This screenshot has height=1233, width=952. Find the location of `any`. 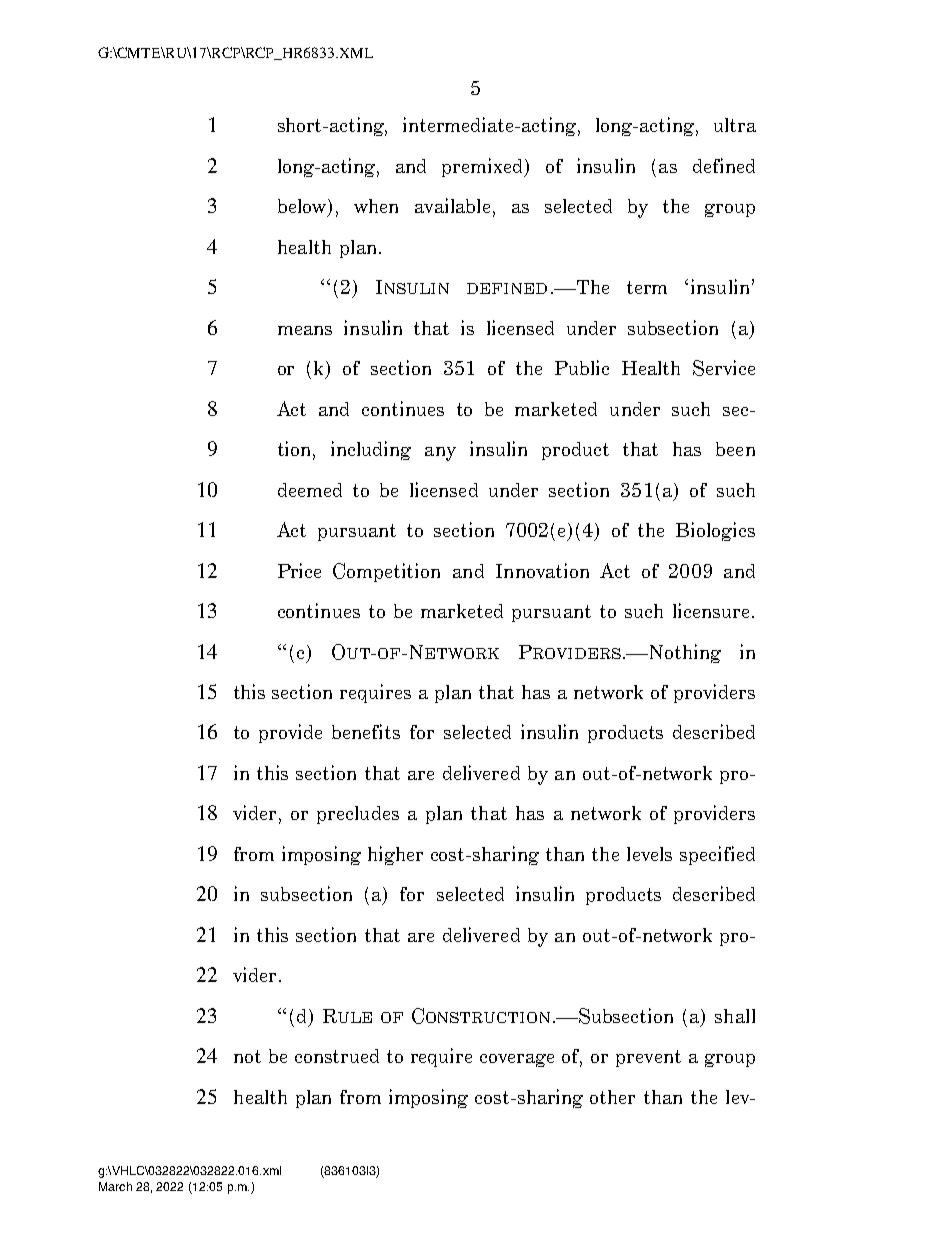

any is located at coordinates (440, 454).
